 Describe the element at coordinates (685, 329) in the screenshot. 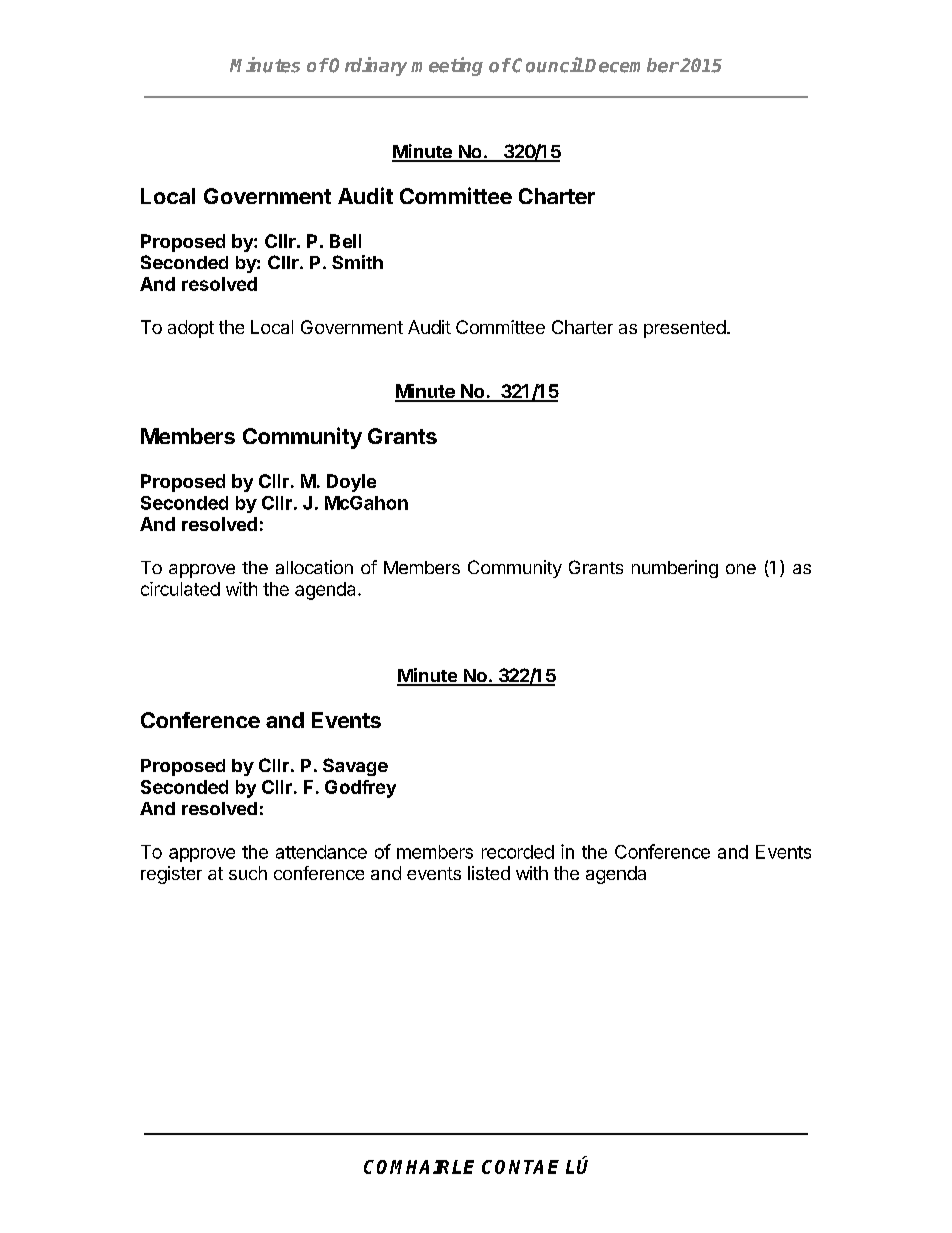

I see `presented` at that location.
